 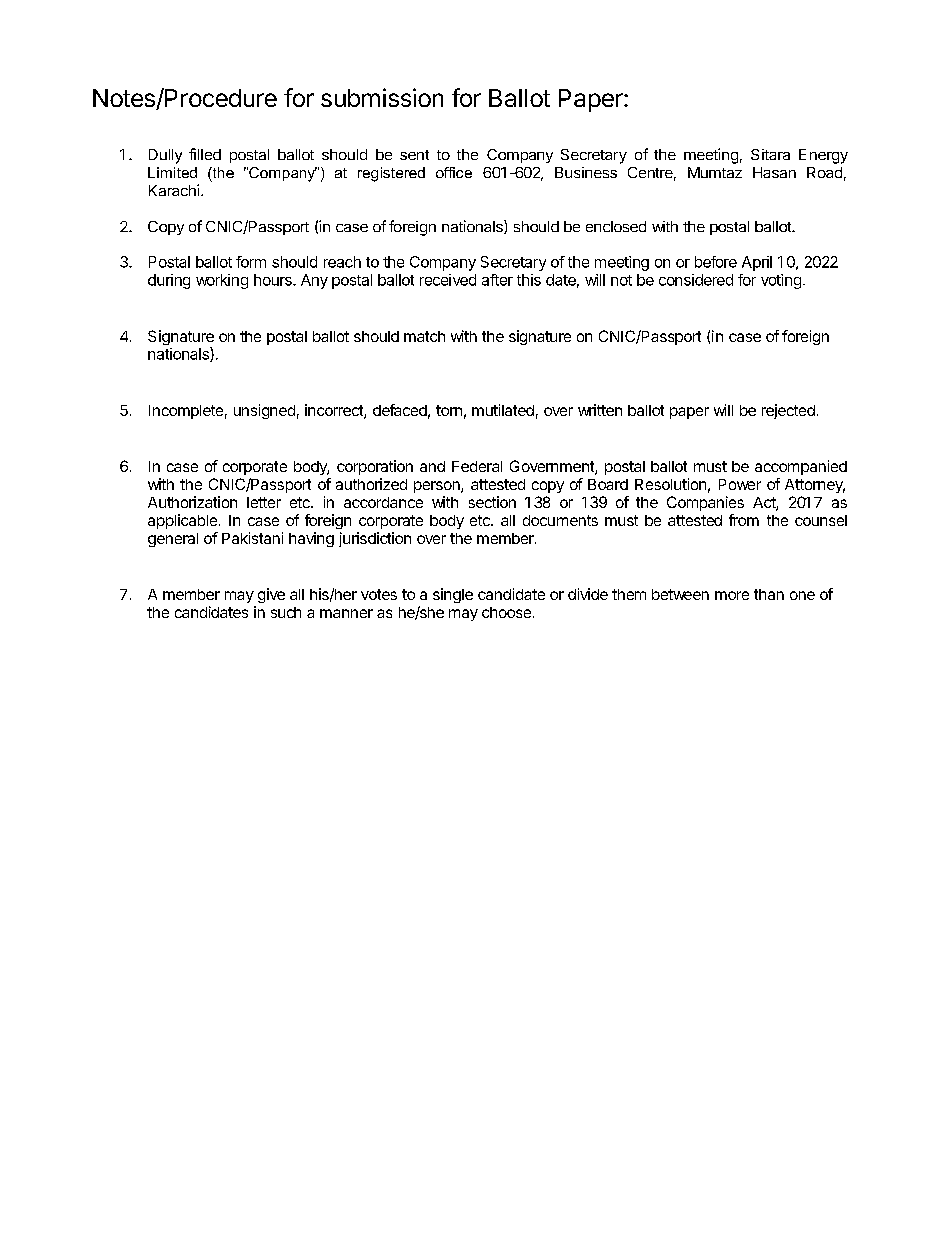 What do you see at coordinates (788, 411) in the document?
I see `rejected` at bounding box center [788, 411].
